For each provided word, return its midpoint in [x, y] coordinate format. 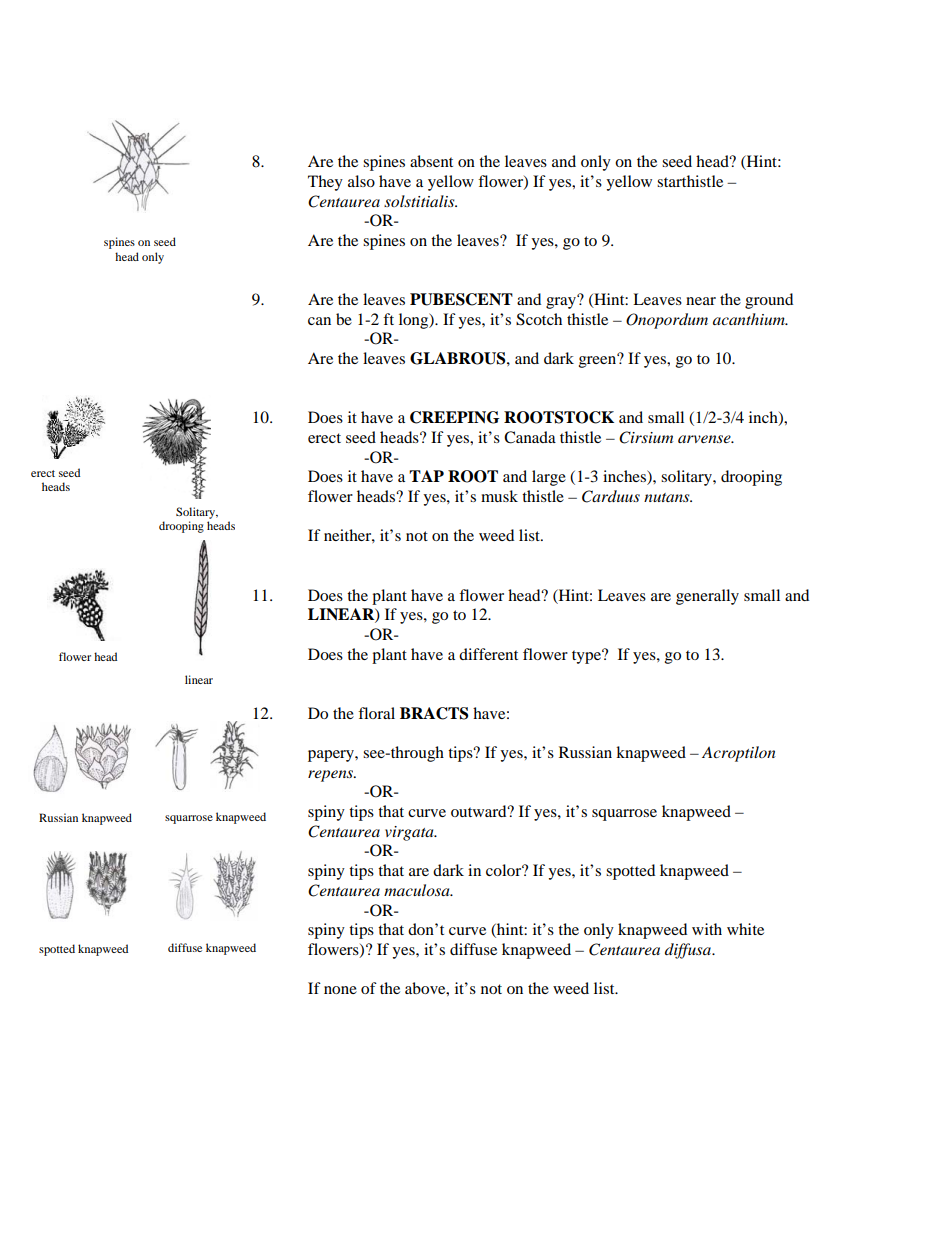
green [599, 361]
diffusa [689, 951]
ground [769, 301]
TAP [426, 476]
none [340, 990]
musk [499, 496]
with [707, 929]
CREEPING [455, 417]
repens [332, 776]
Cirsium [646, 437]
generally [707, 597]
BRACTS [434, 713]
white [745, 929]
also [361, 181]
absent [431, 161]
